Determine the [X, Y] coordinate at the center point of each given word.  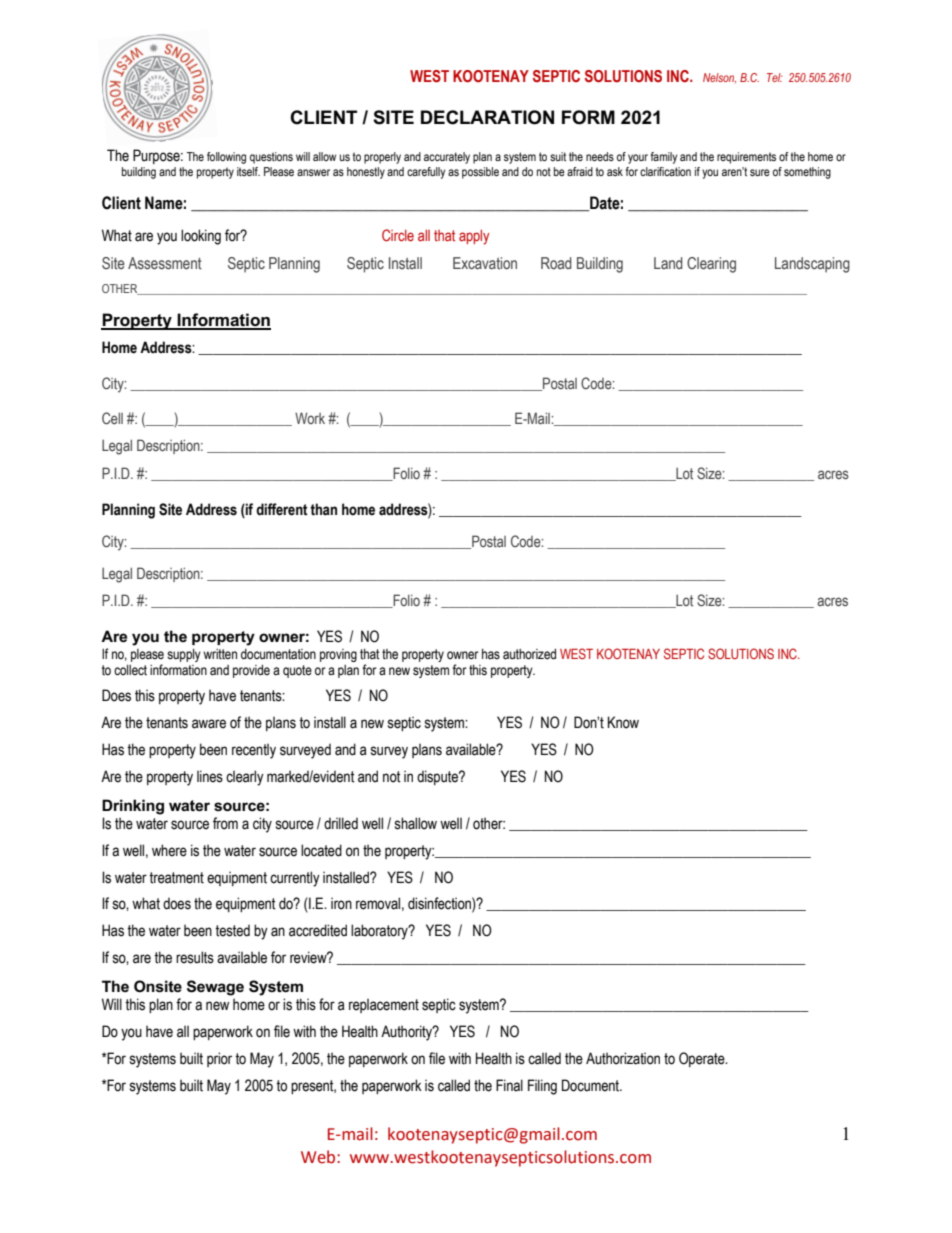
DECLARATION [487, 117]
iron [341, 903]
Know [623, 722]
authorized [529, 654]
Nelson [719, 78]
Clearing [711, 265]
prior [219, 1059]
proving [338, 655]
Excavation [485, 263]
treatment [176, 878]
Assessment [165, 263]
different [282, 509]
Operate [703, 1059]
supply [184, 655]
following [226, 158]
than [323, 509]
